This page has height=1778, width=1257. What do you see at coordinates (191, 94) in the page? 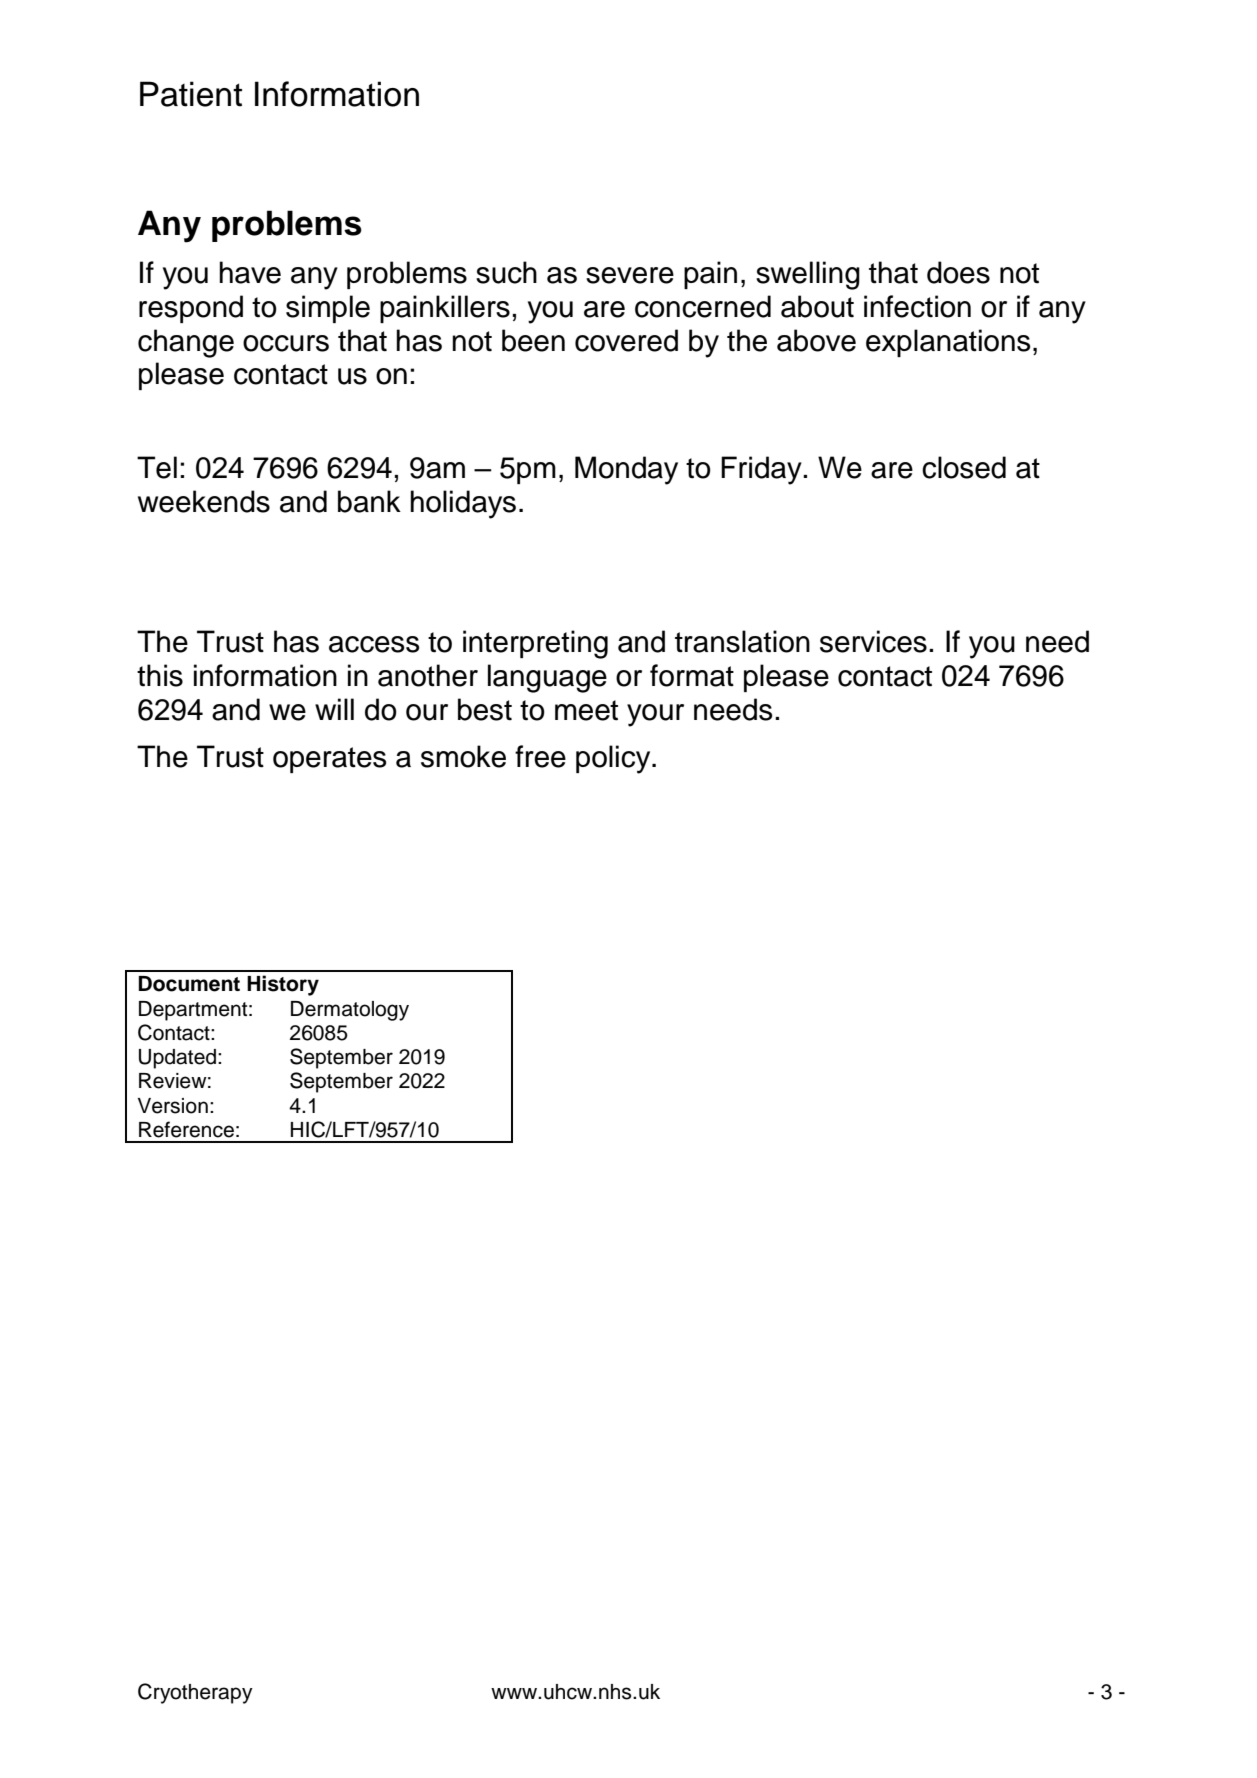
I see `Patient` at bounding box center [191, 94].
